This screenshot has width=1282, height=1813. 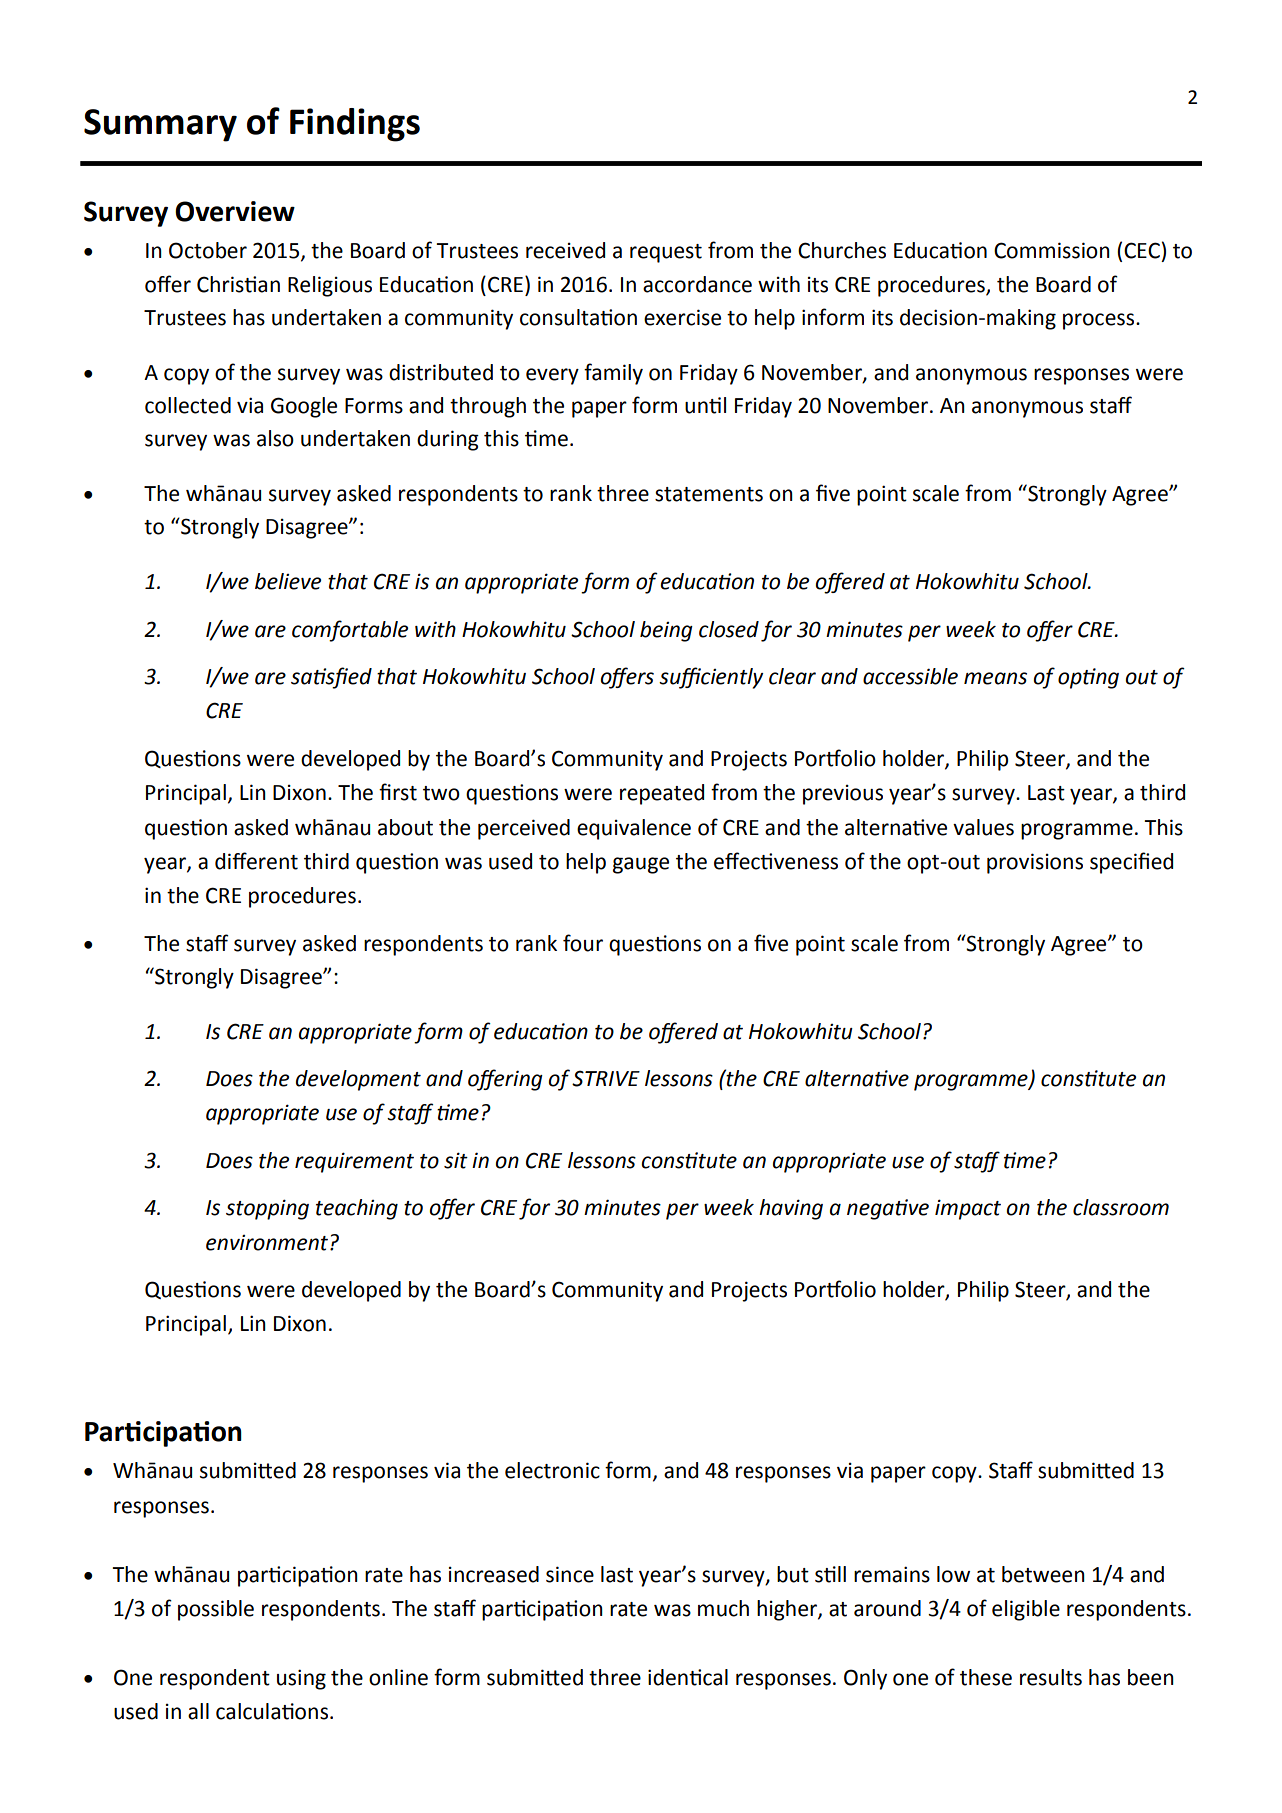 What do you see at coordinates (1051, 1677) in the screenshot?
I see `results` at bounding box center [1051, 1677].
